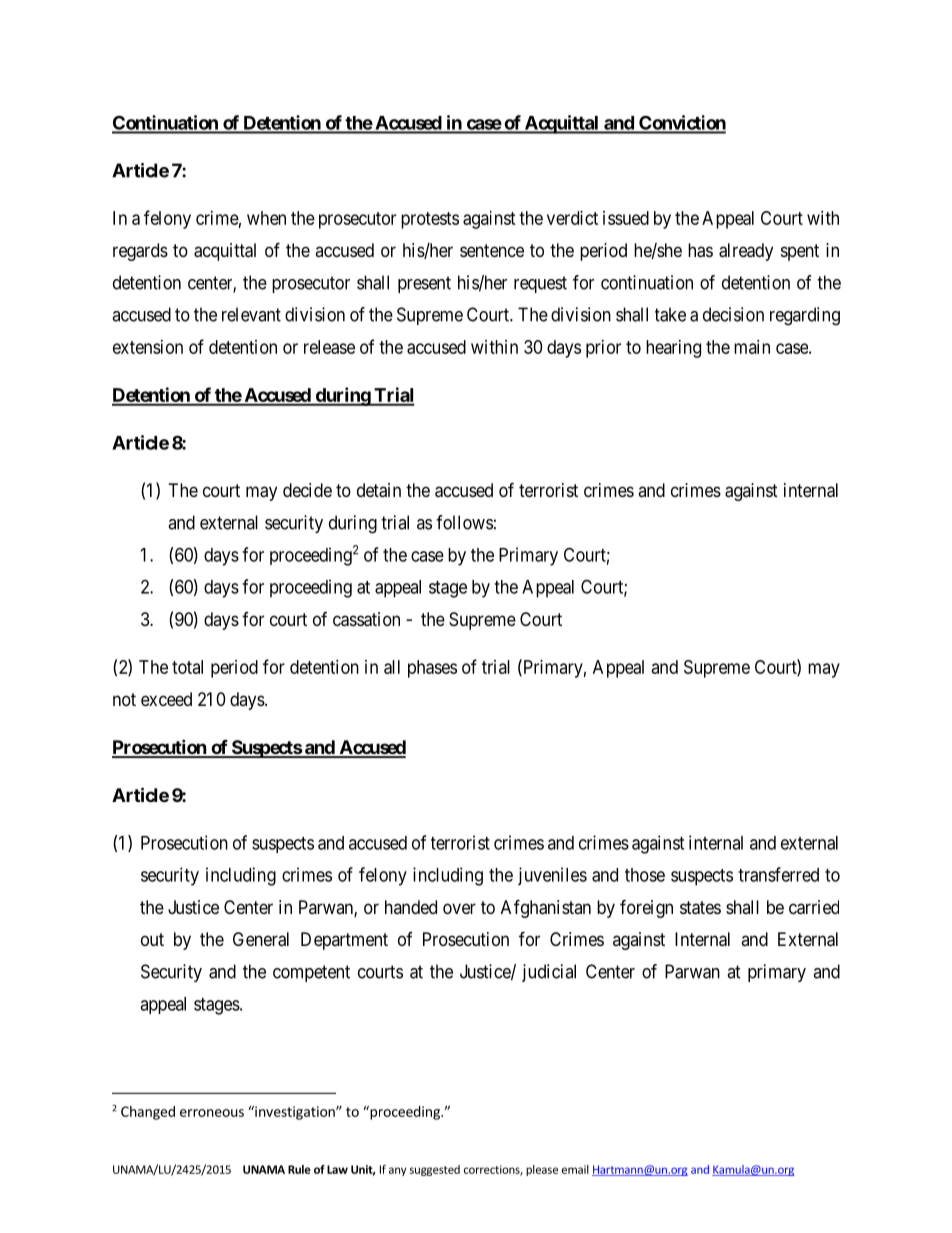 The width and height of the document is (952, 1233). What do you see at coordinates (212, 1113) in the document?
I see `erroneous` at bounding box center [212, 1113].
